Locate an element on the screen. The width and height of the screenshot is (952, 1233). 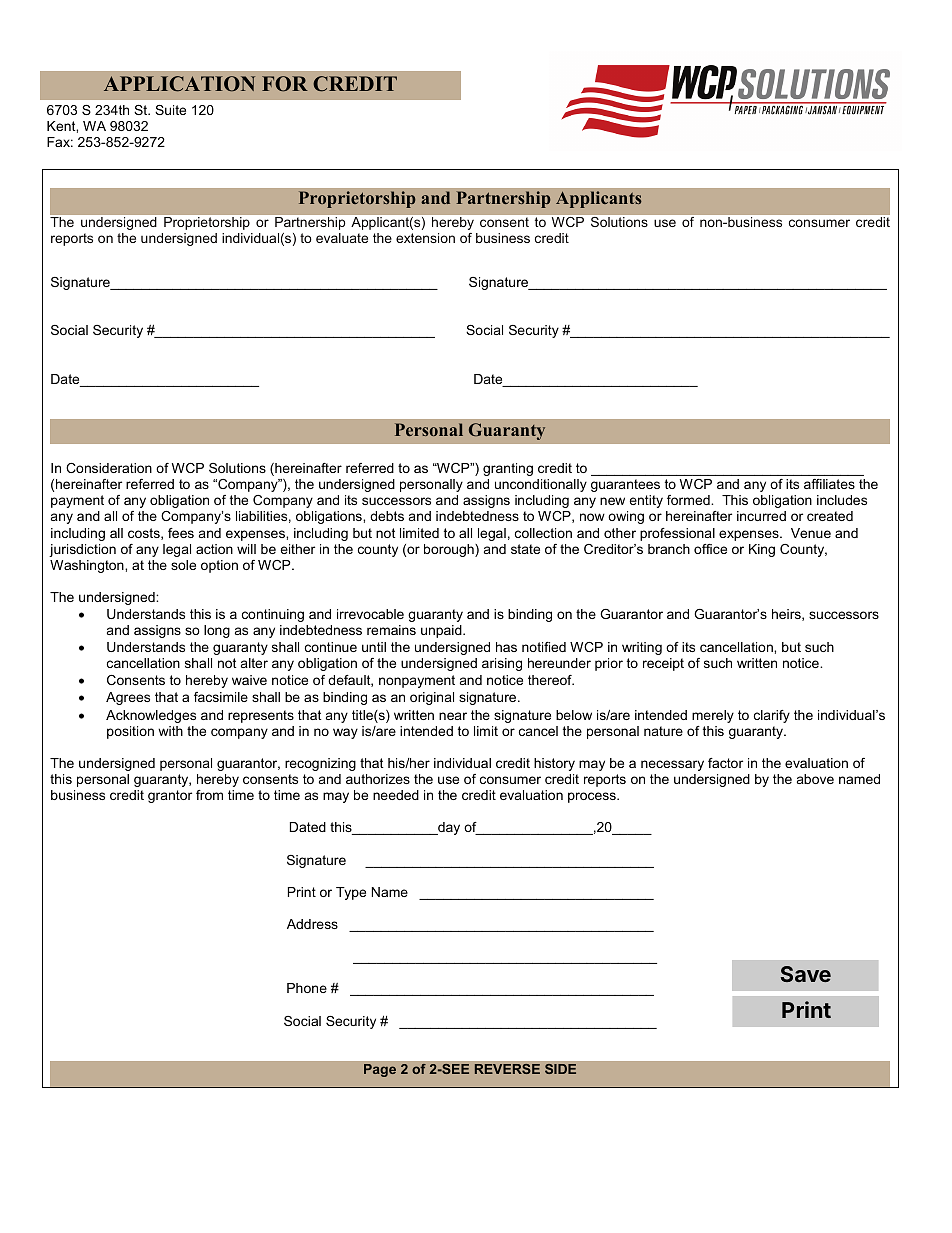
facsimile is located at coordinates (221, 697).
